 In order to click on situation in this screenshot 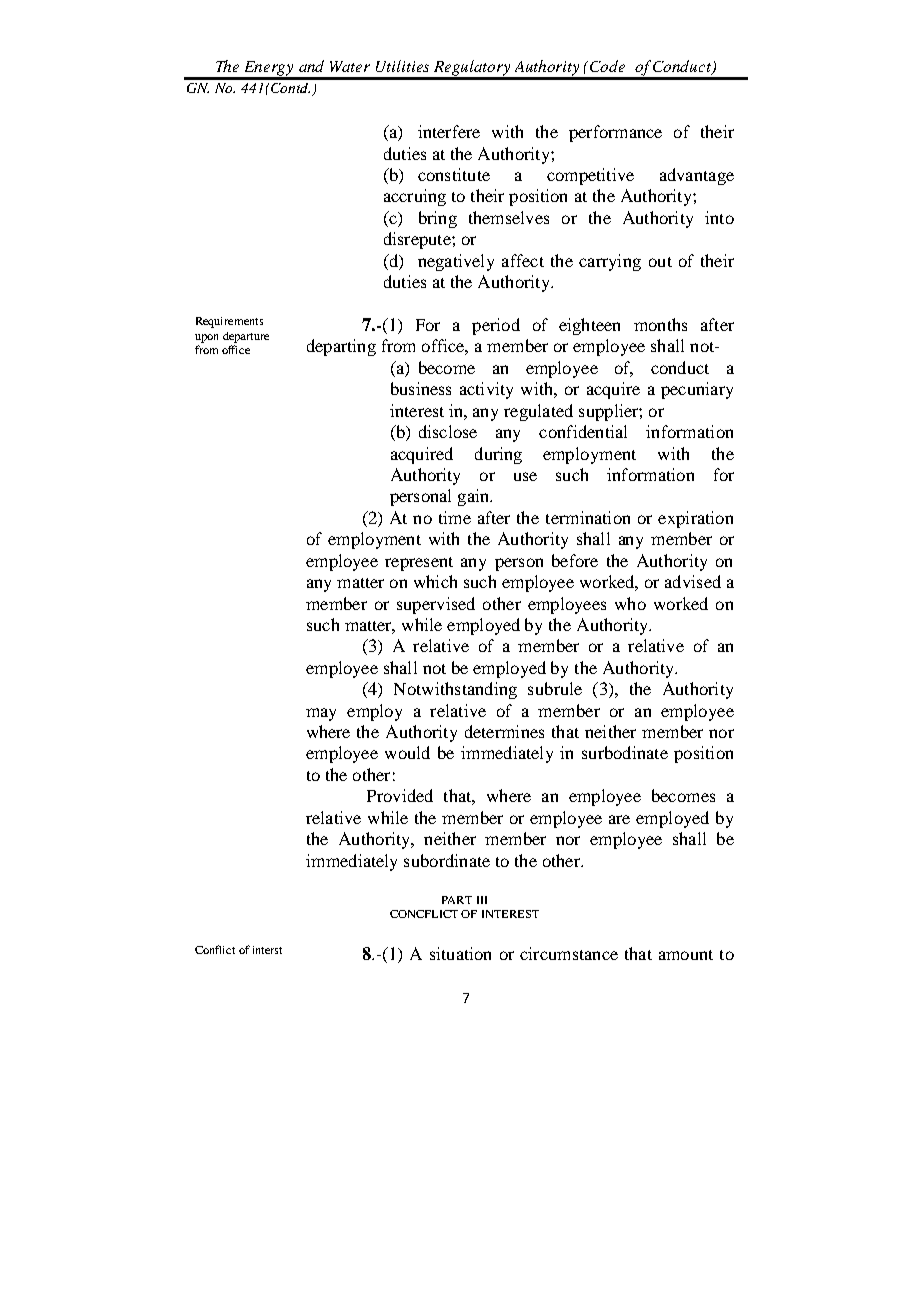, I will do `click(460, 953)`.
